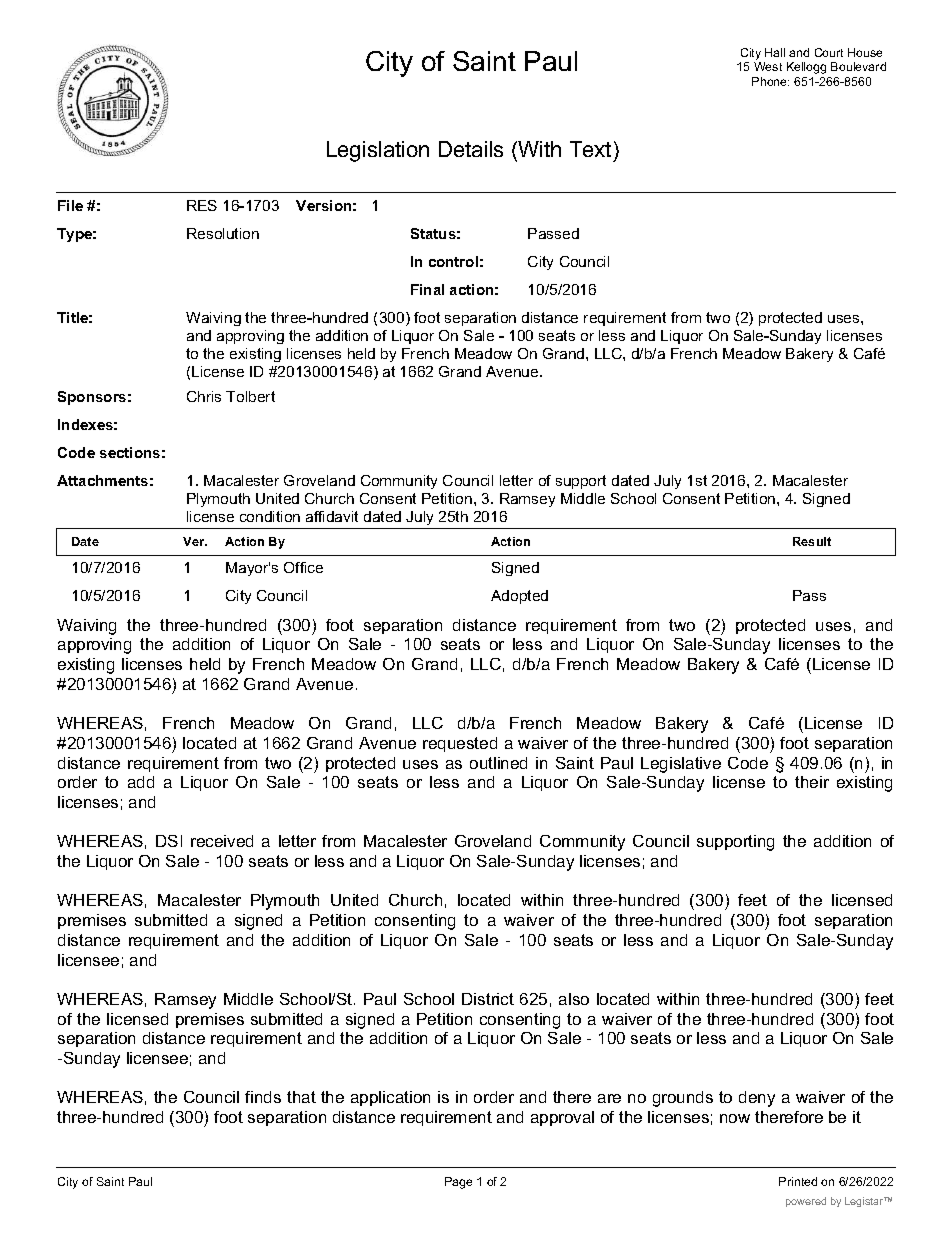 This screenshot has height=1233, width=952. What do you see at coordinates (204, 396) in the screenshot?
I see `Chris` at bounding box center [204, 396].
